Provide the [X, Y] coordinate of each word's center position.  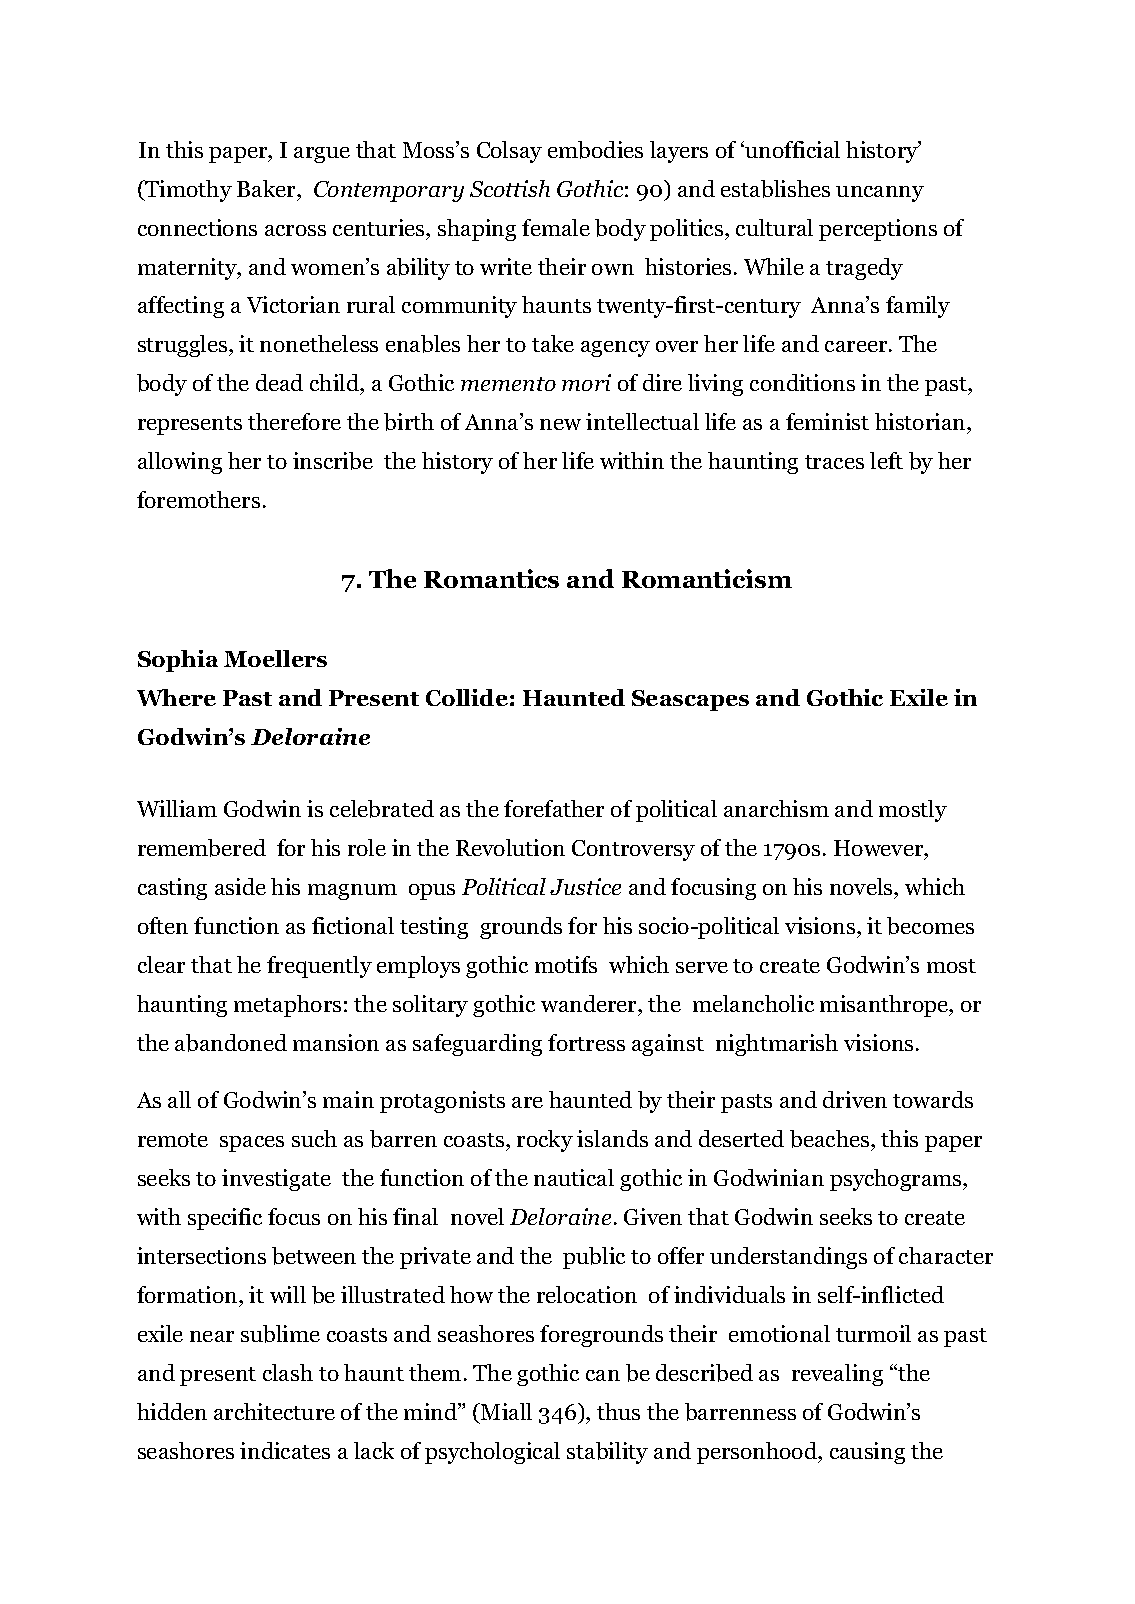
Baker [267, 188]
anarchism [776, 808]
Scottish [510, 188]
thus [618, 1411]
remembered [202, 848]
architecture [274, 1411]
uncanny [880, 194]
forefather [554, 808]
